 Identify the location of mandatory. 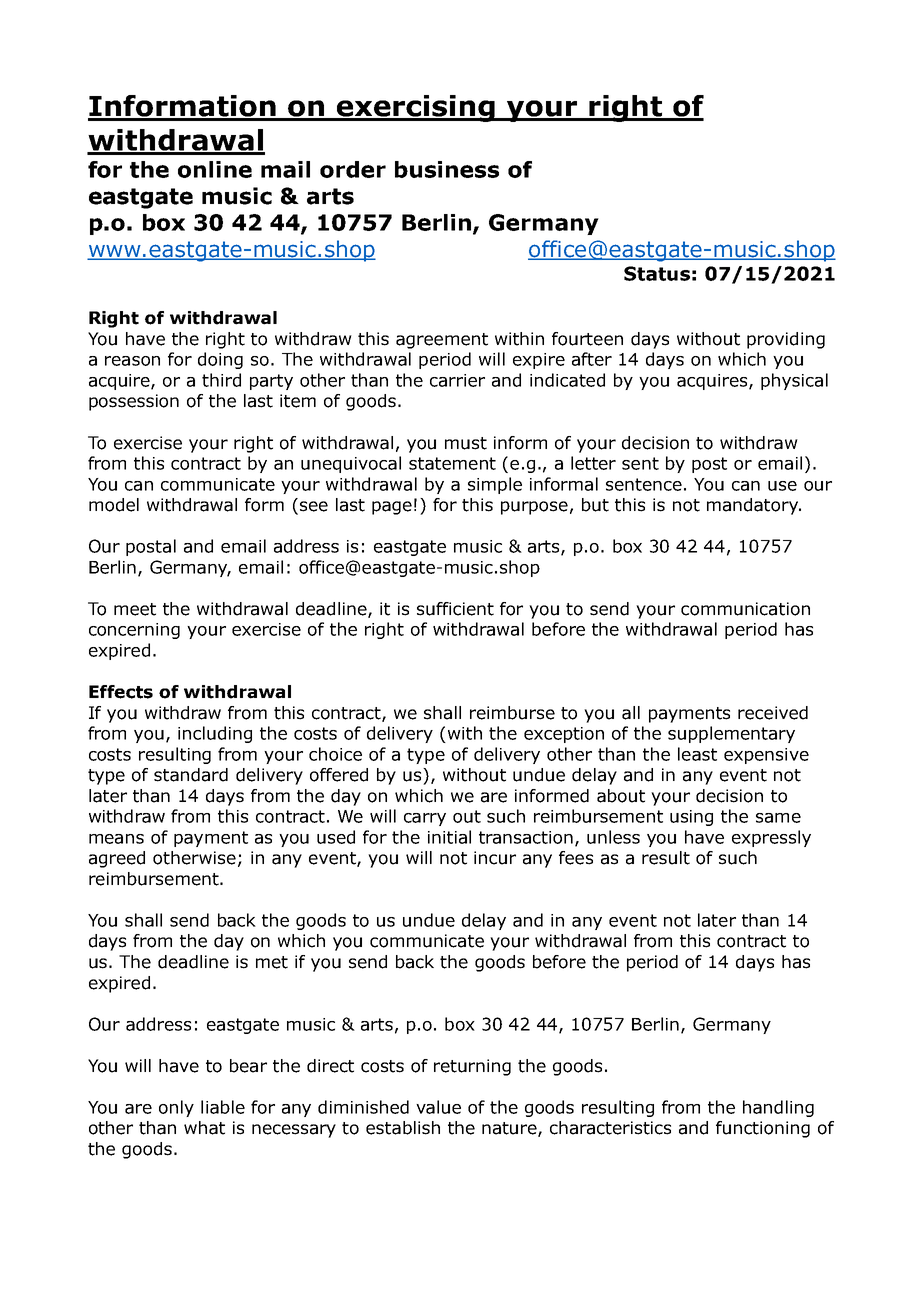
(754, 506).
